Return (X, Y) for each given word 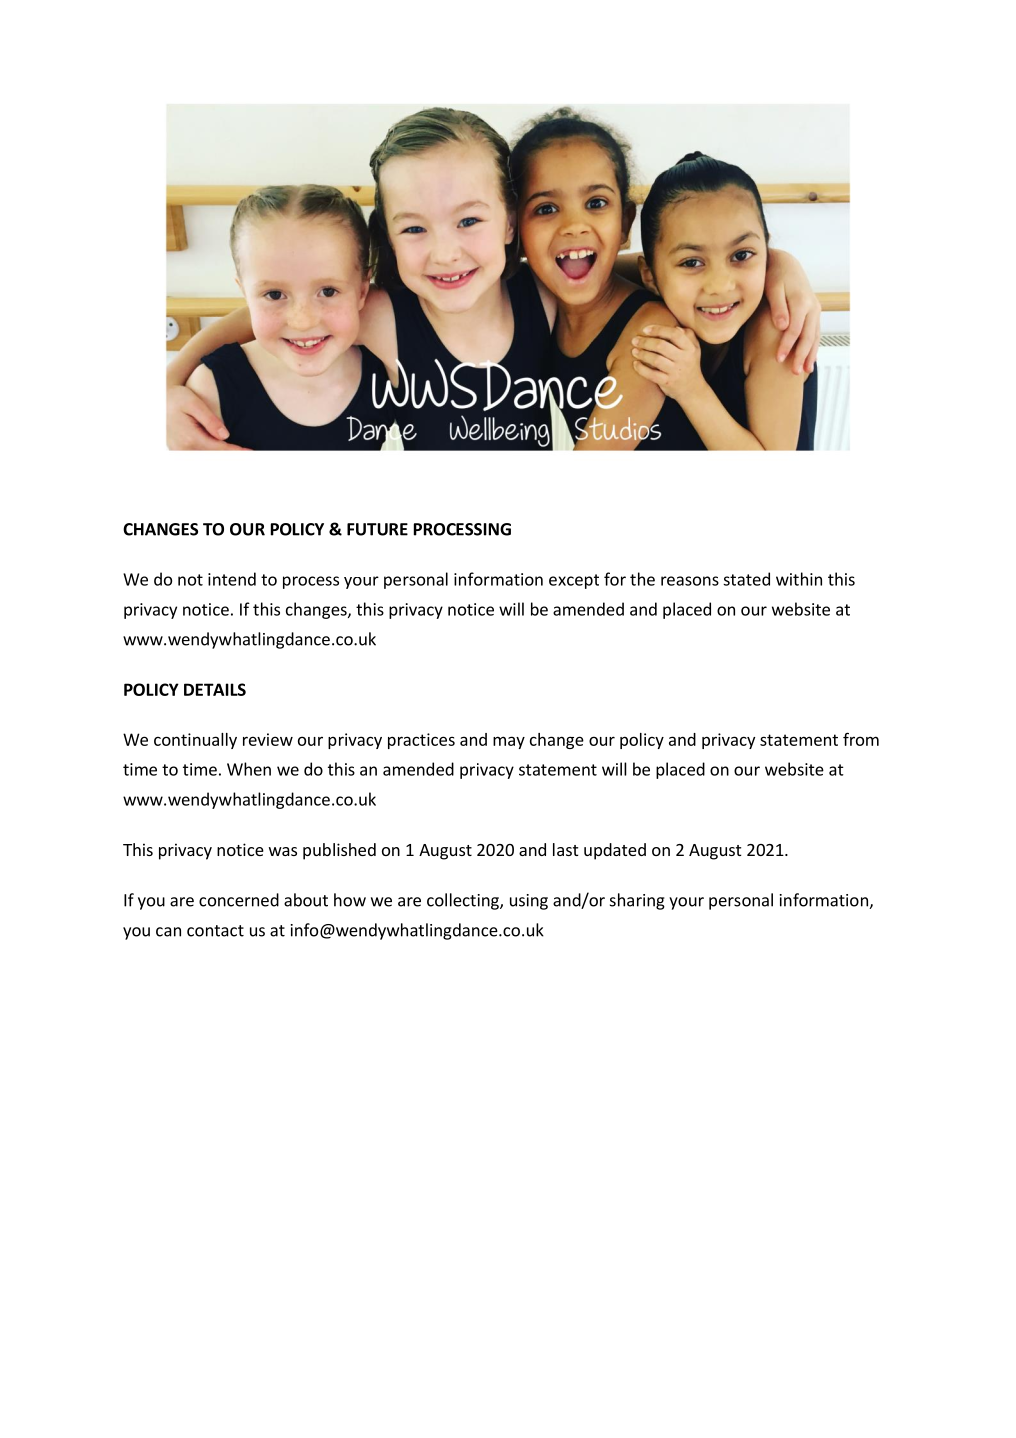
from (861, 739)
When (249, 769)
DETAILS (215, 689)
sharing (637, 901)
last (565, 849)
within (799, 579)
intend (232, 579)
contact (215, 931)
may (509, 742)
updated (615, 851)
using (529, 902)
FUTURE (377, 529)
